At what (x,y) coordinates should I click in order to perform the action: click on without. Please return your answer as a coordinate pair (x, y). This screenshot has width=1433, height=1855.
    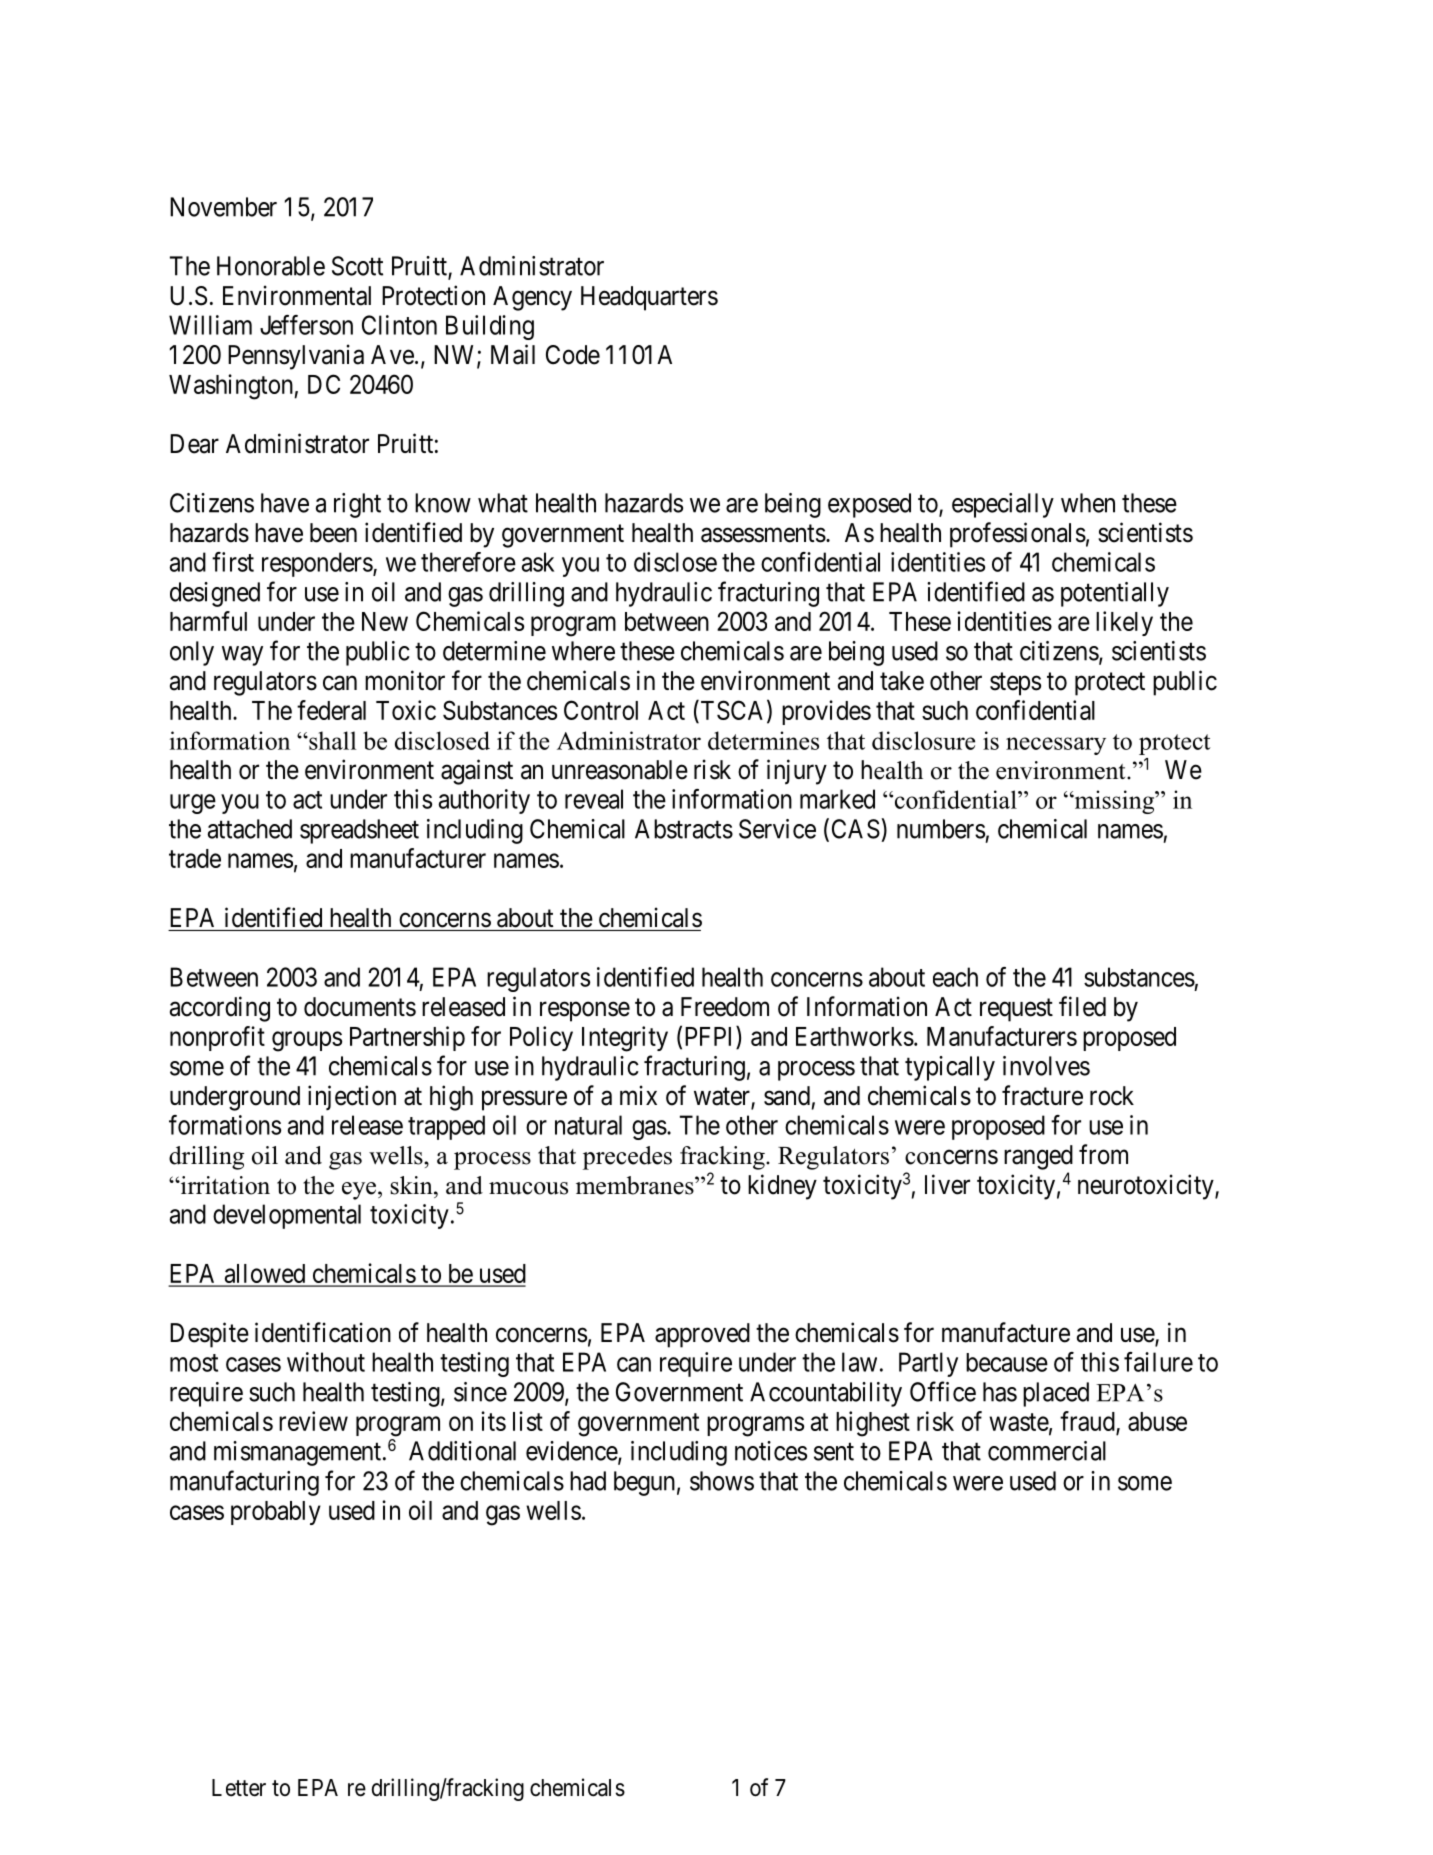
    Looking at the image, I should click on (326, 1362).
